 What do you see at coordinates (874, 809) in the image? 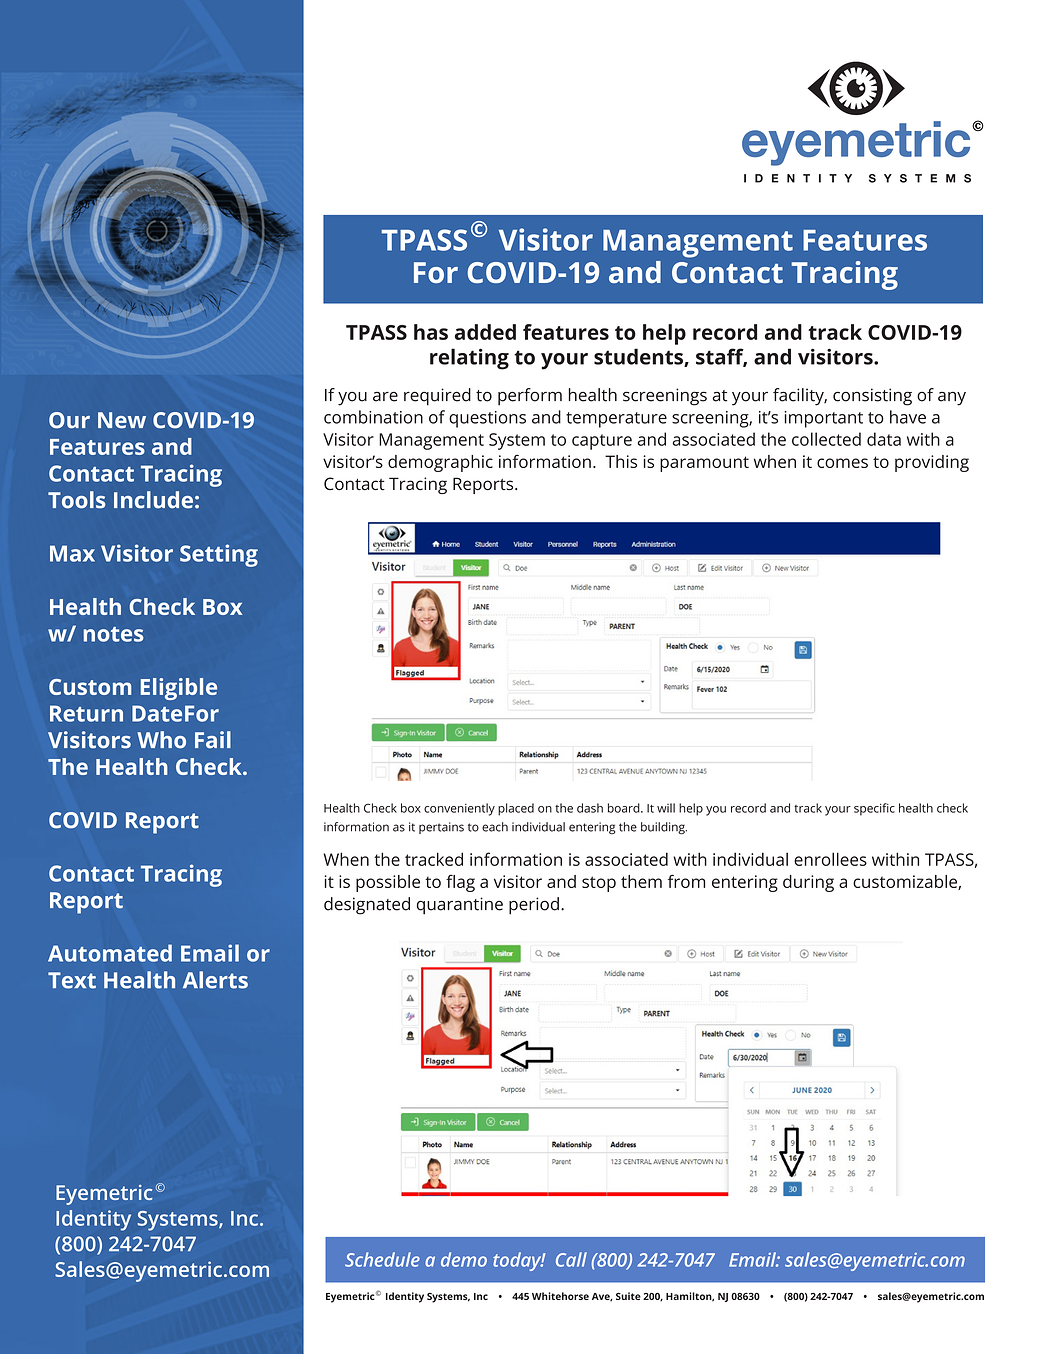
I see `specific` at bounding box center [874, 809].
